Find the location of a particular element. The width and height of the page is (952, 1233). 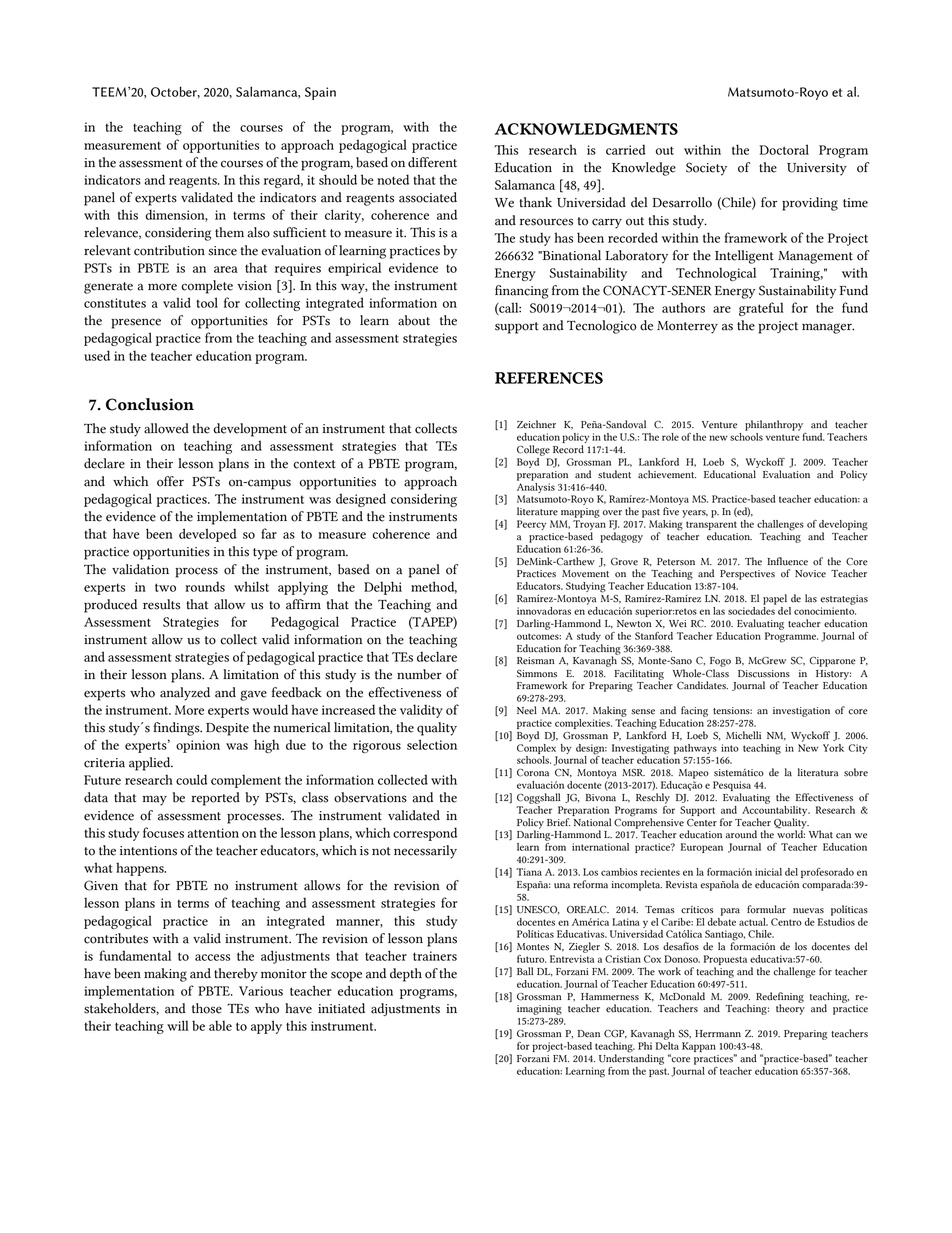

Spain is located at coordinates (320, 93).
